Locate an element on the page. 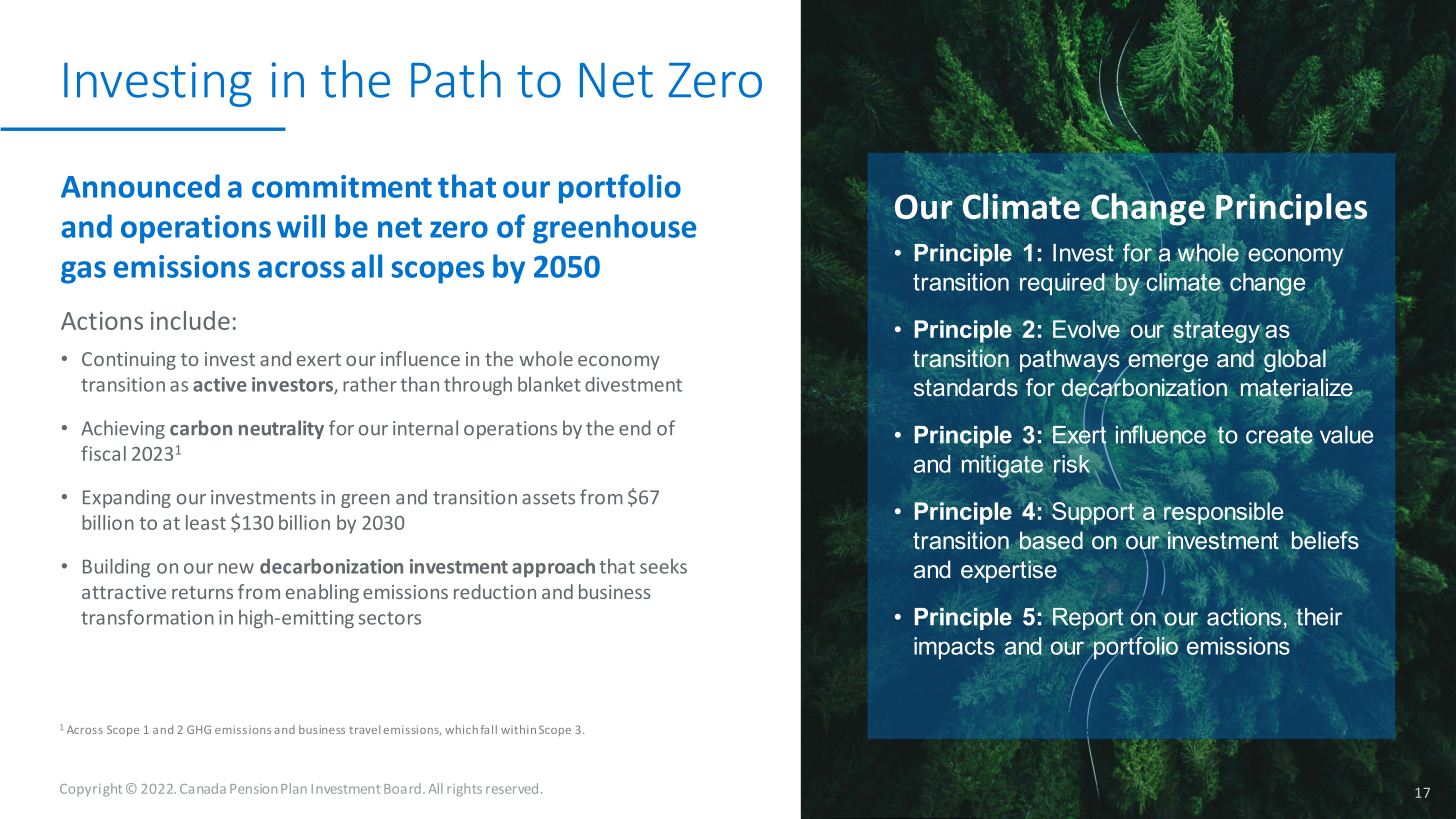  responsible is located at coordinates (1223, 514).
